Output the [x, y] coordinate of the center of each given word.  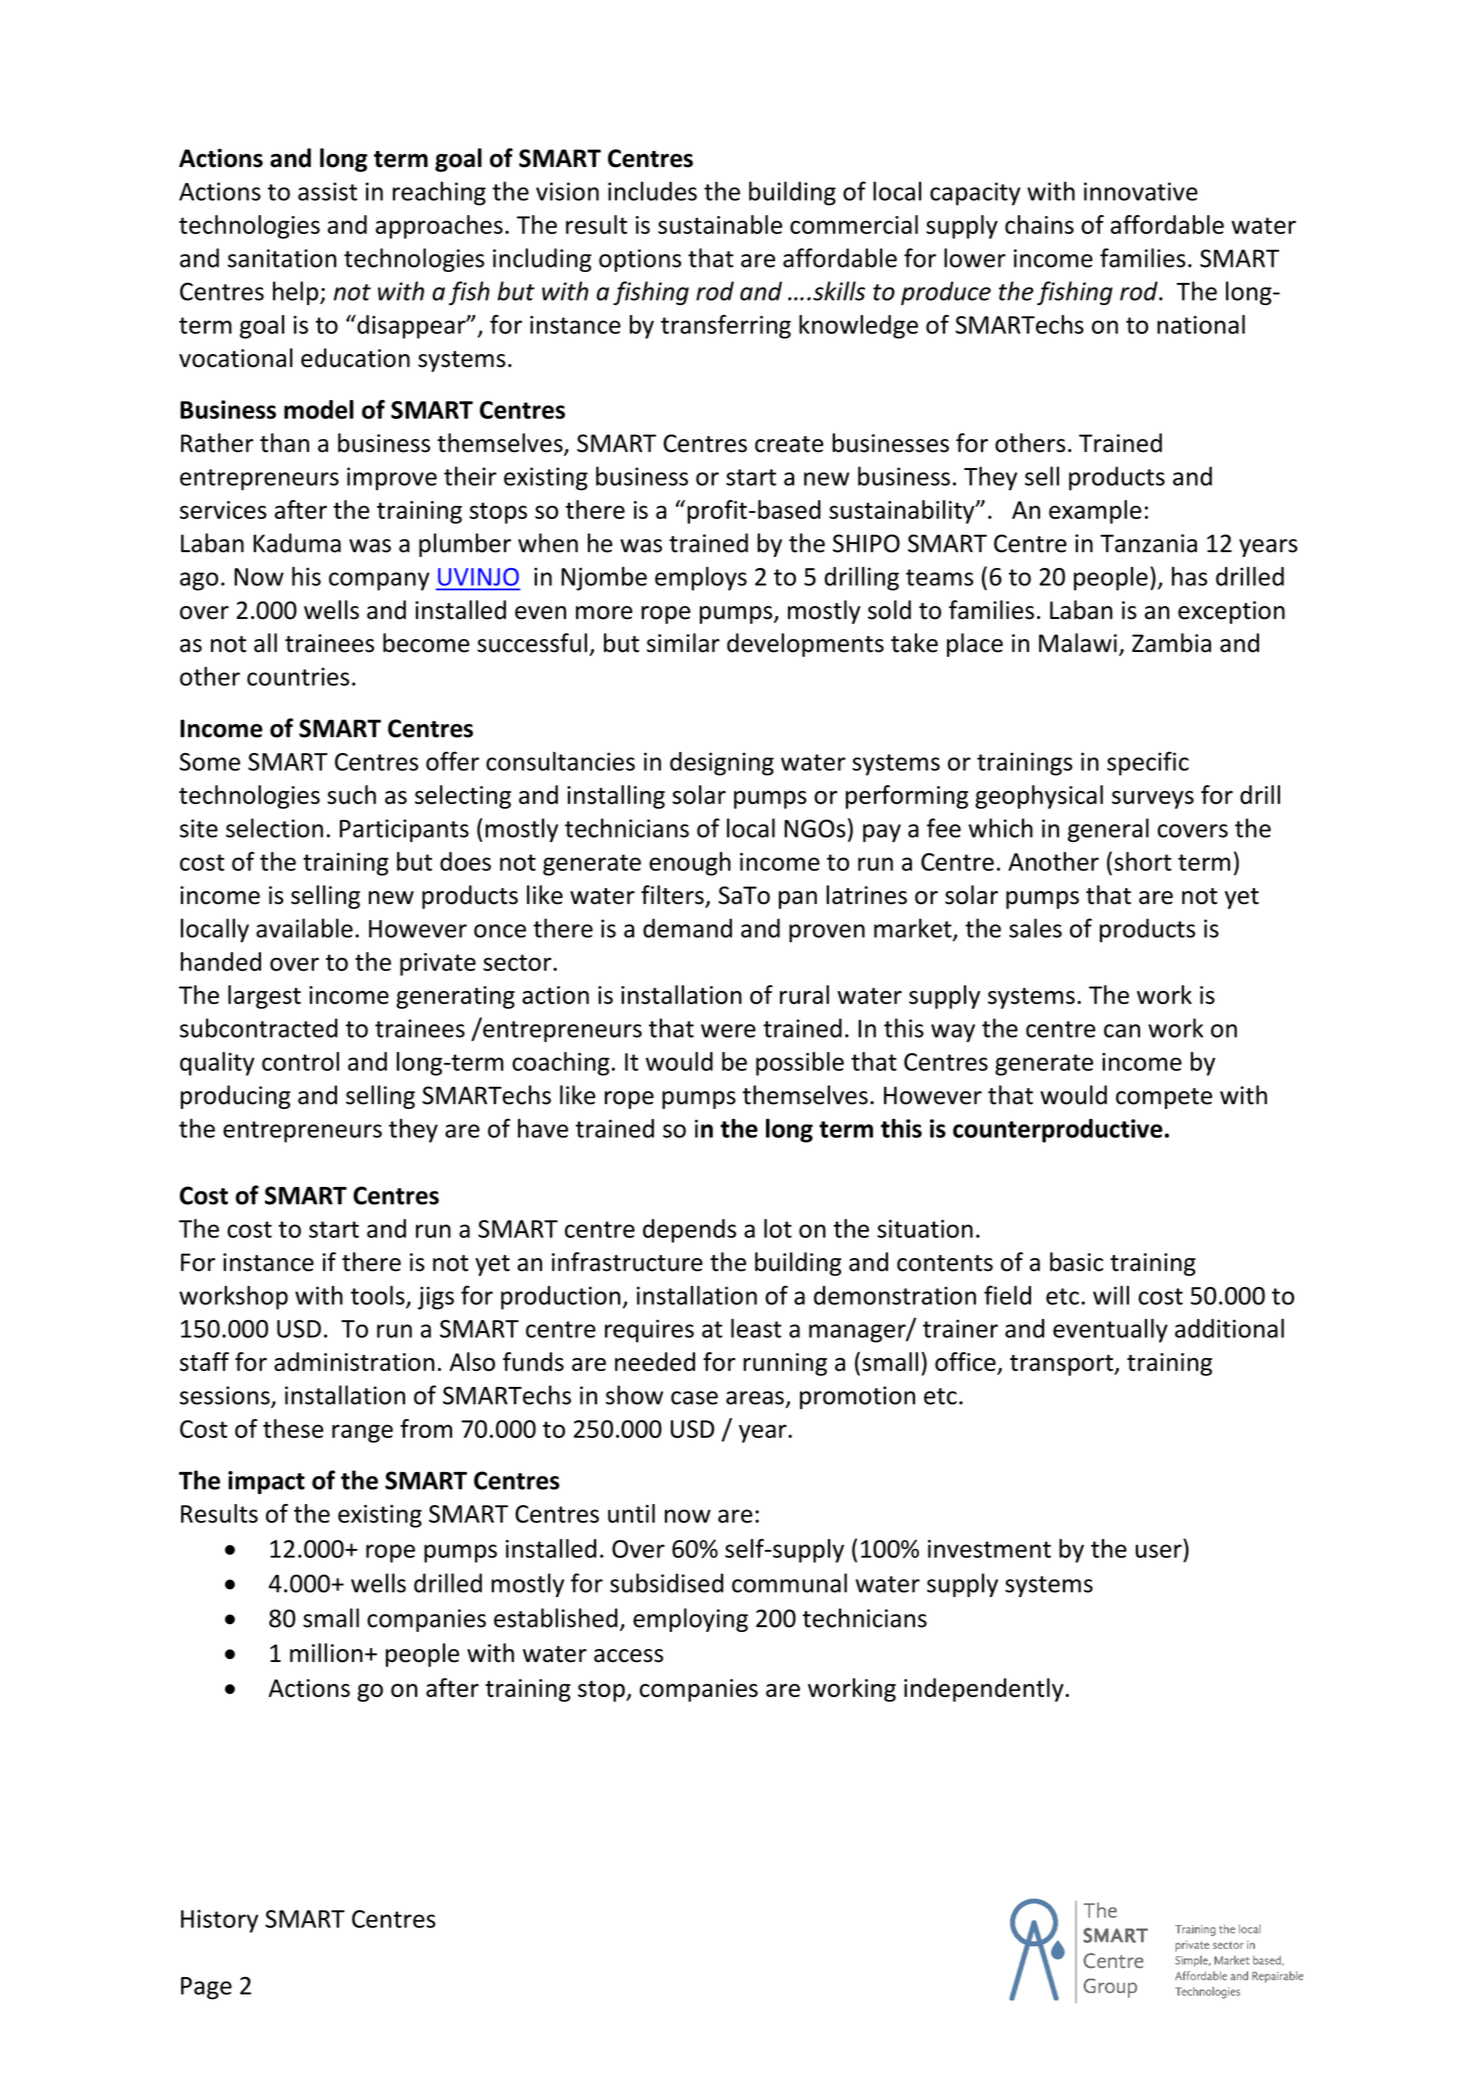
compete [1164, 1098]
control [300, 1061]
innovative [1141, 191]
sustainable [720, 224]
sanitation [282, 258]
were [728, 1031]
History [219, 1921]
